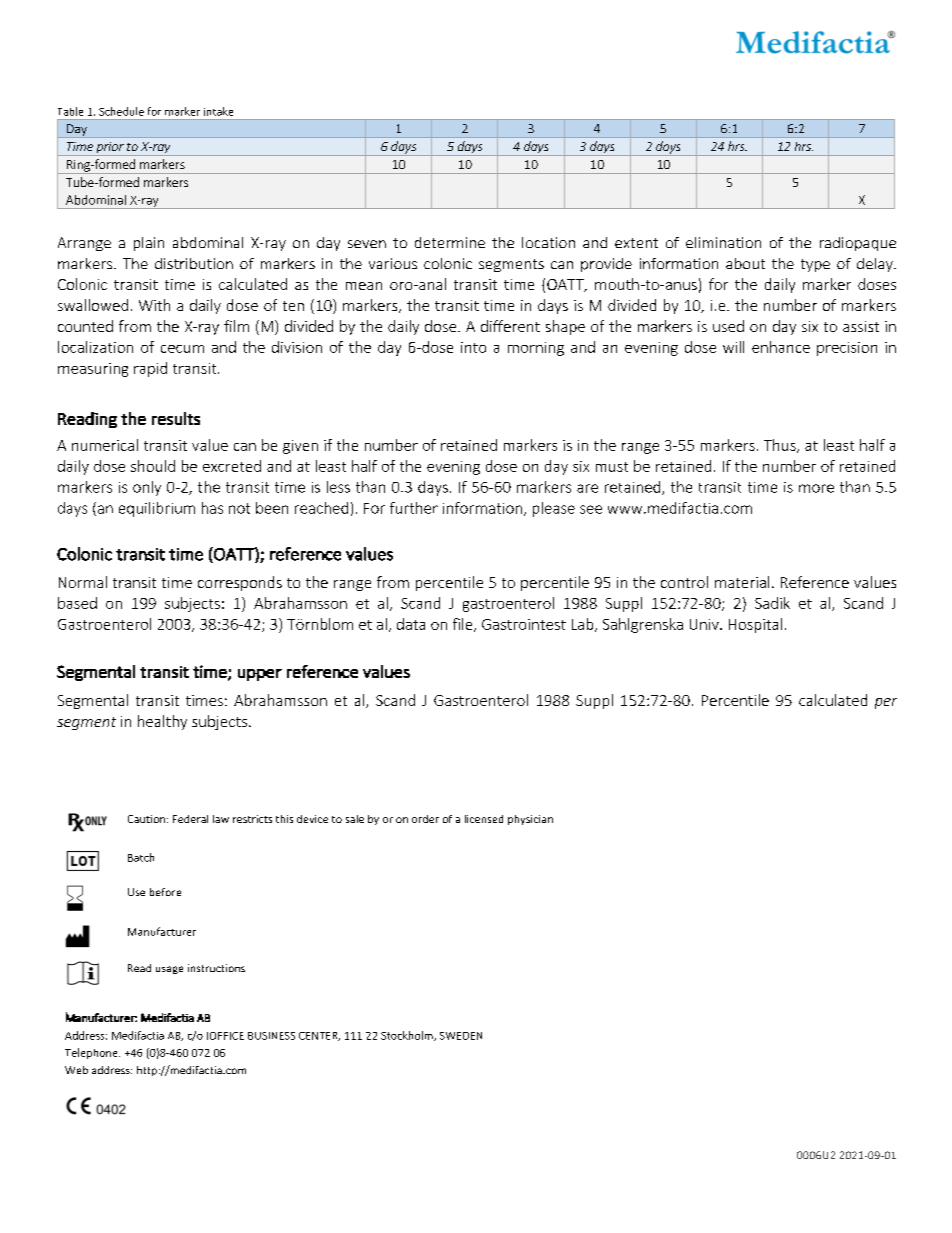 The image size is (952, 1233). What do you see at coordinates (92, 1053) in the screenshot?
I see `Telephone` at bounding box center [92, 1053].
